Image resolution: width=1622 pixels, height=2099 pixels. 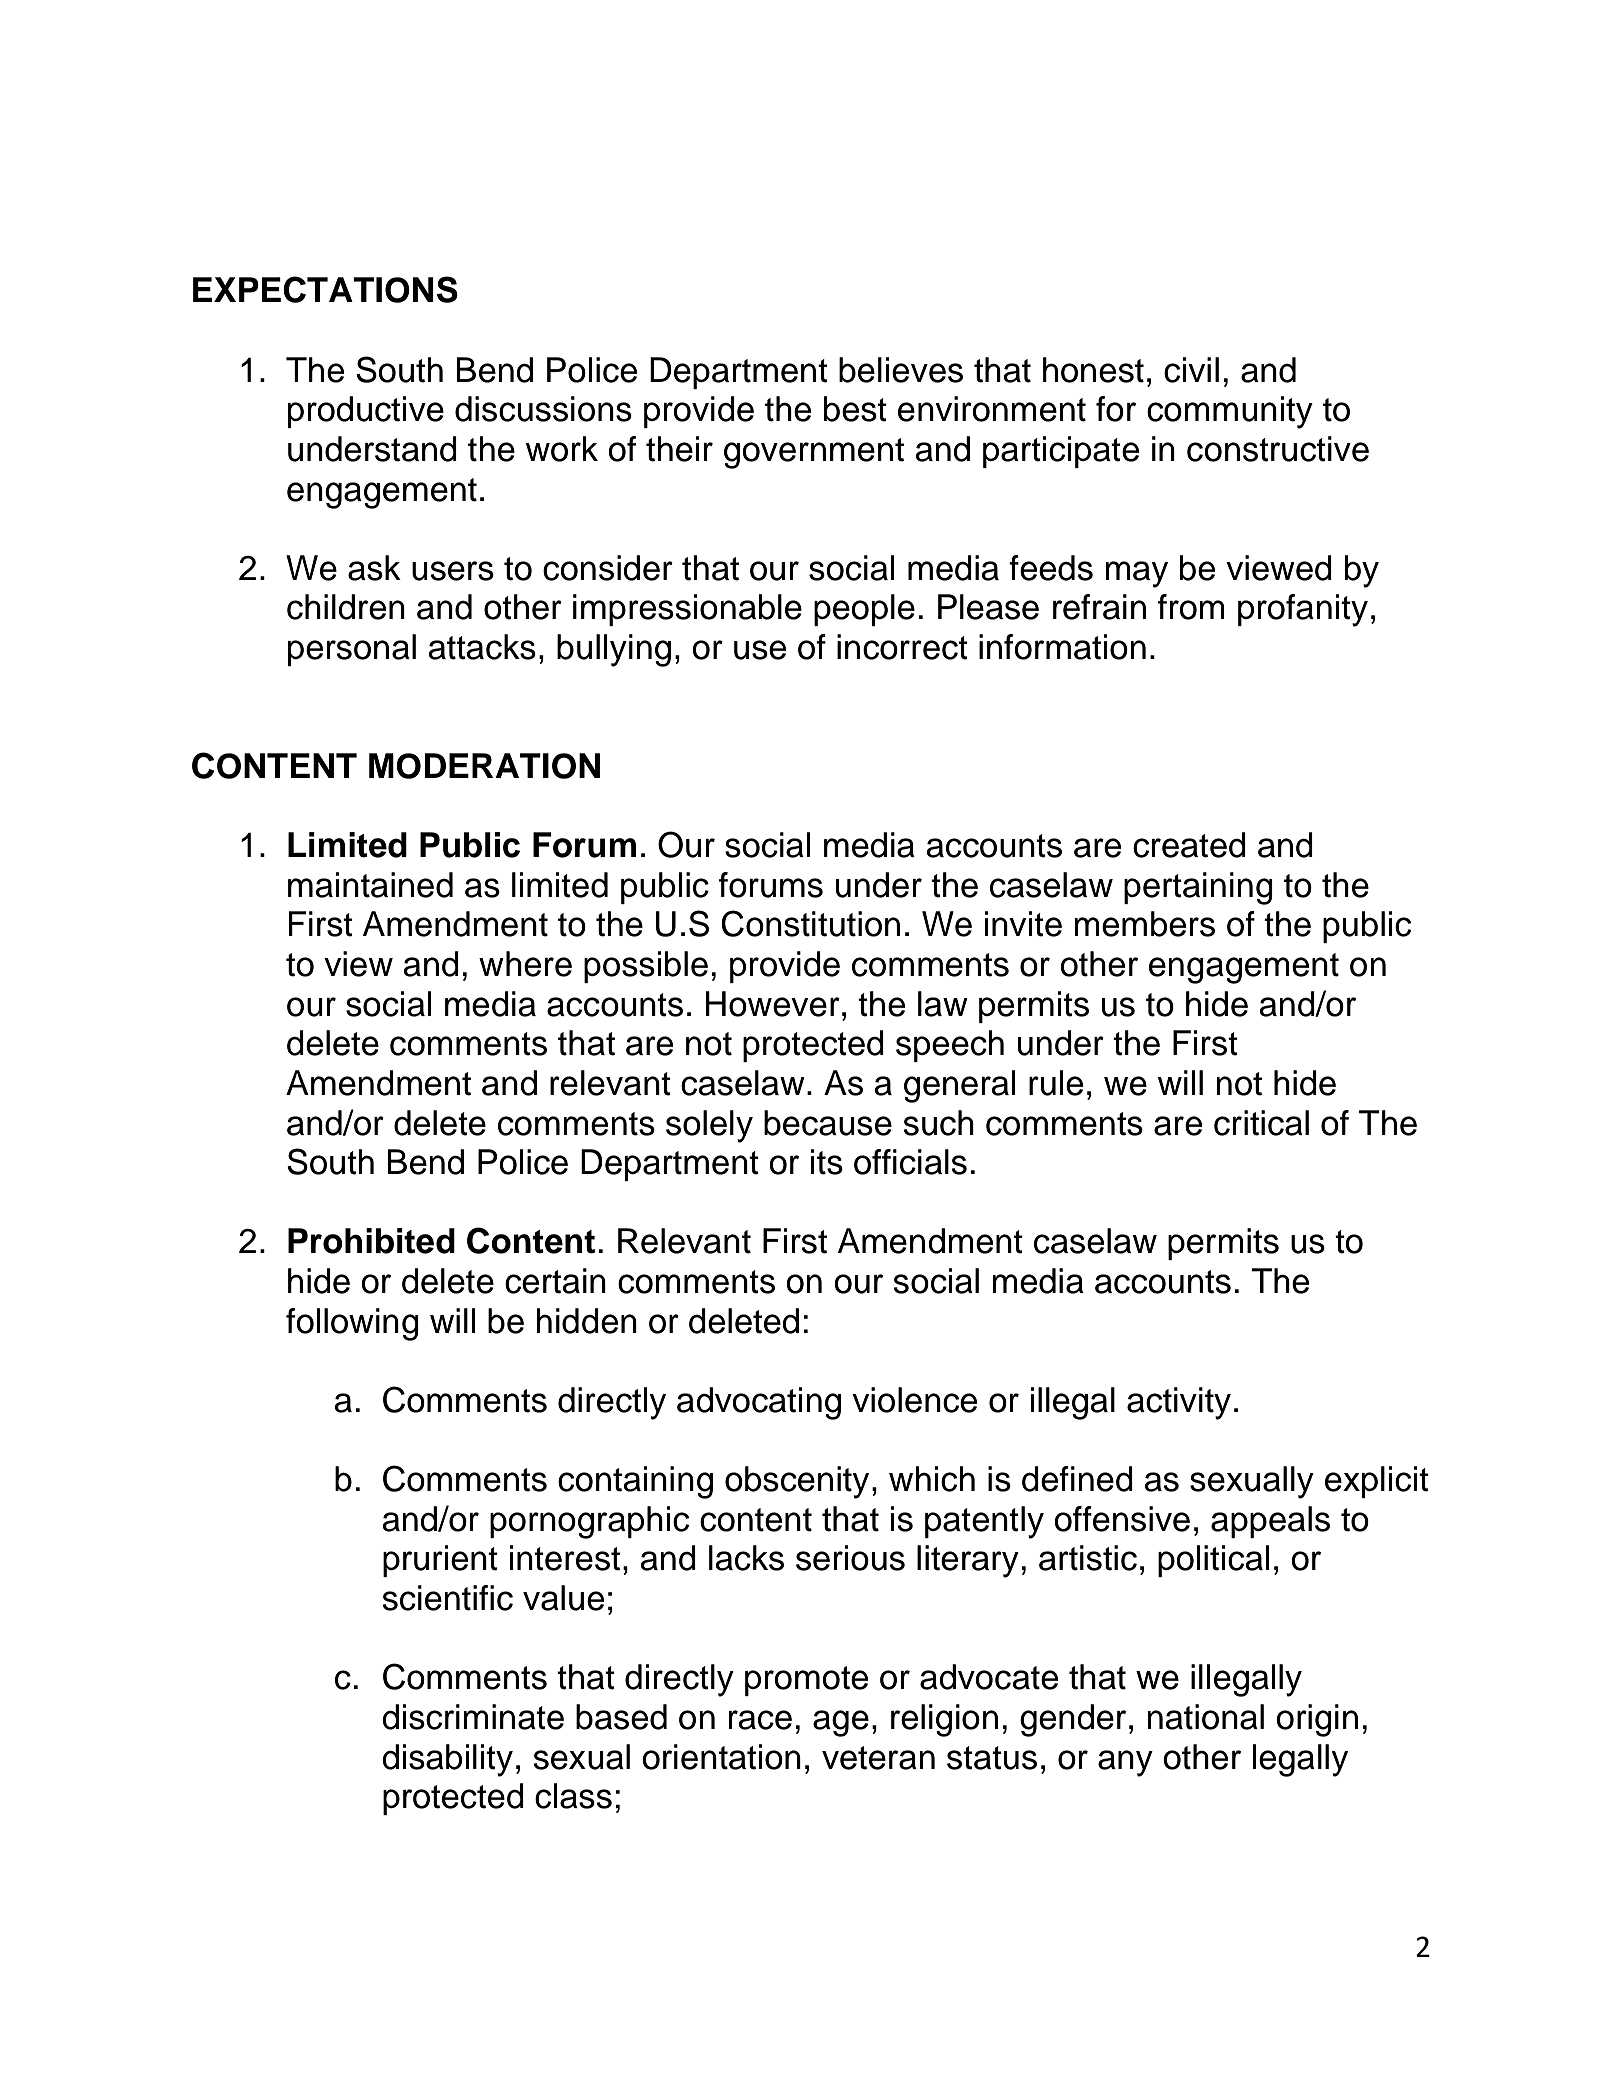 What do you see at coordinates (366, 412) in the screenshot?
I see `productive` at bounding box center [366, 412].
